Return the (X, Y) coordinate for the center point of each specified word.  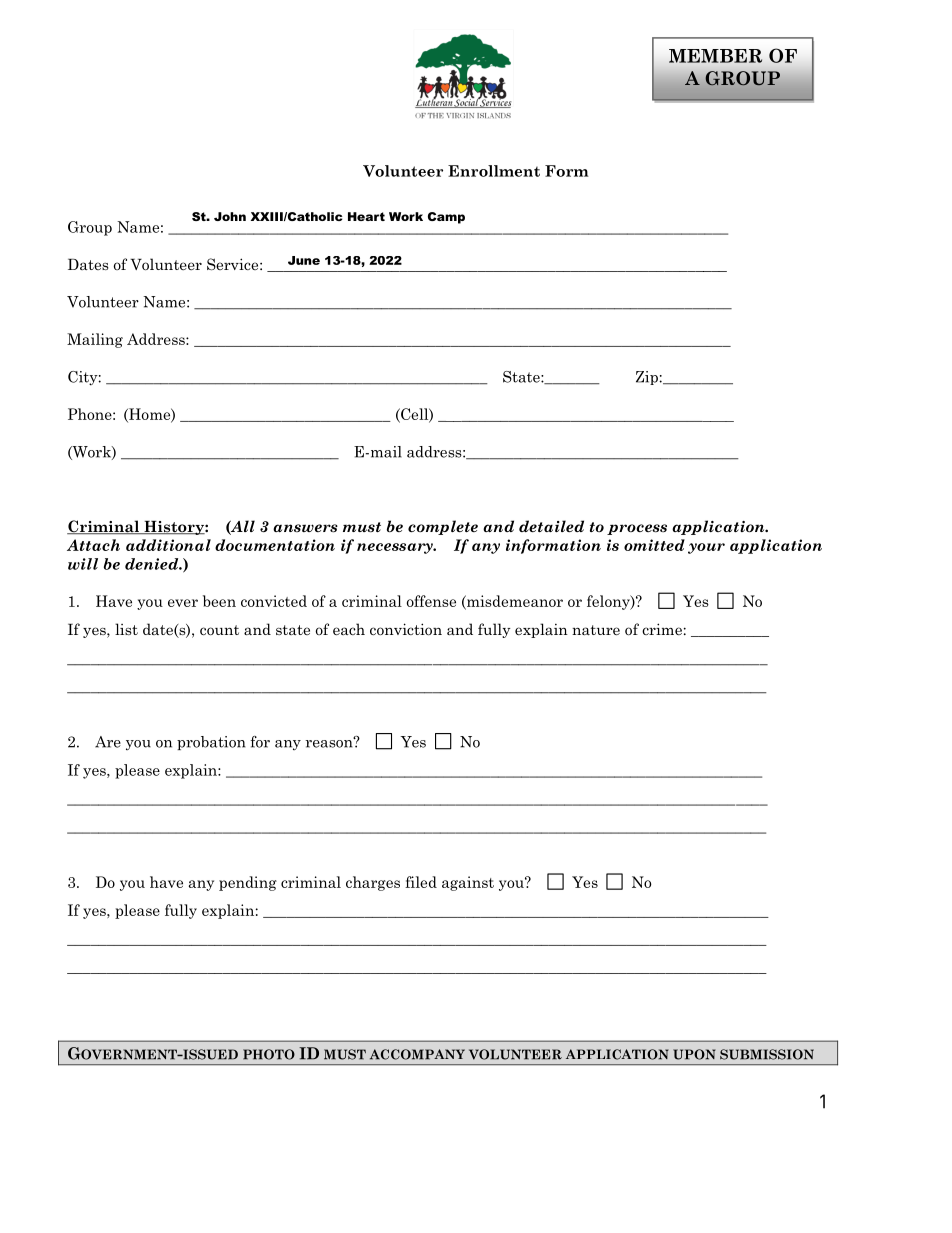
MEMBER (715, 56)
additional (168, 545)
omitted (654, 545)
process (637, 529)
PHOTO (269, 1054)
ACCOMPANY (417, 1054)
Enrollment (494, 171)
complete (443, 527)
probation (211, 743)
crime (662, 629)
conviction (406, 629)
